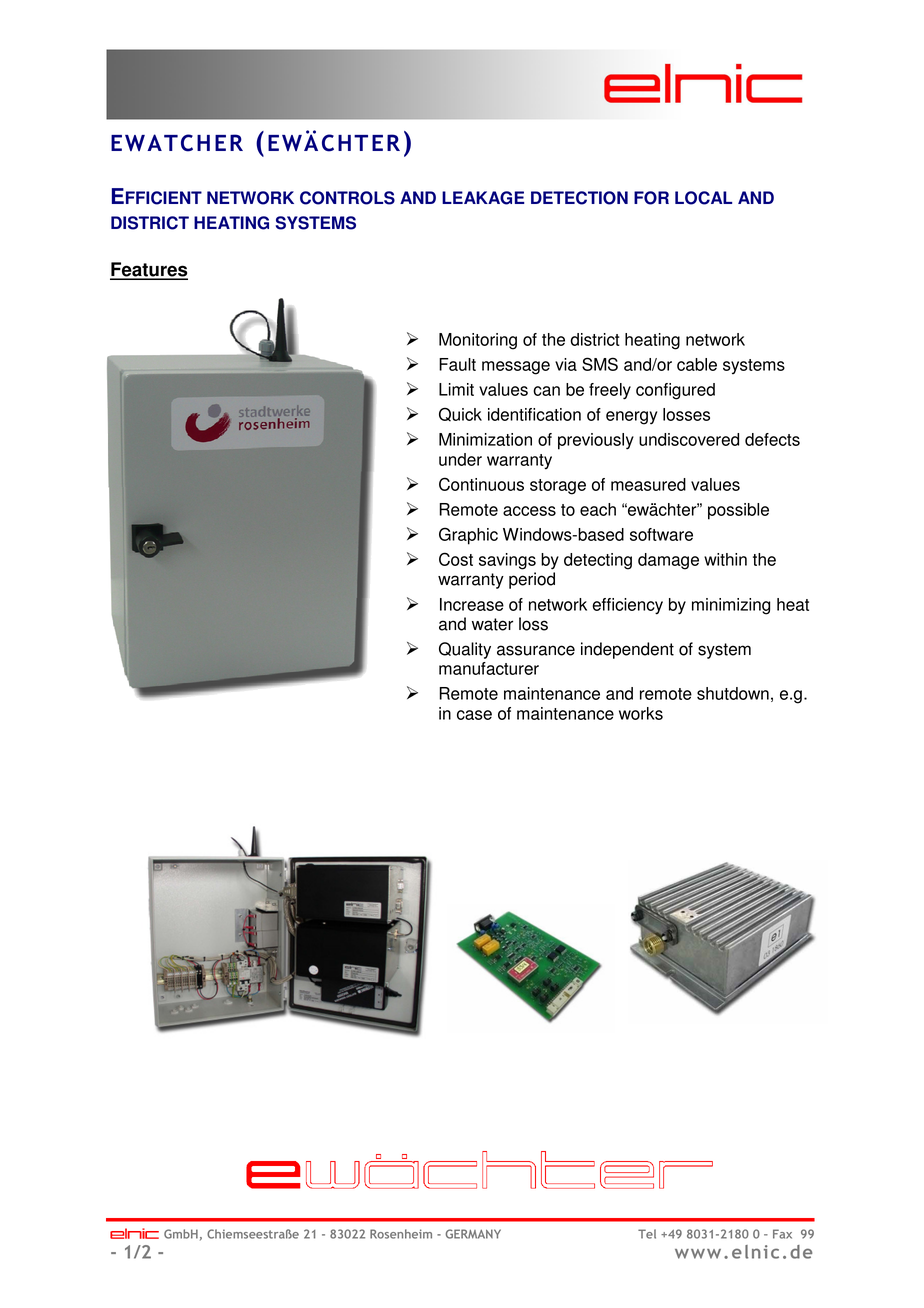 This page has width=924, height=1308. Describe the element at coordinates (641, 713) in the page. I see `works` at that location.
